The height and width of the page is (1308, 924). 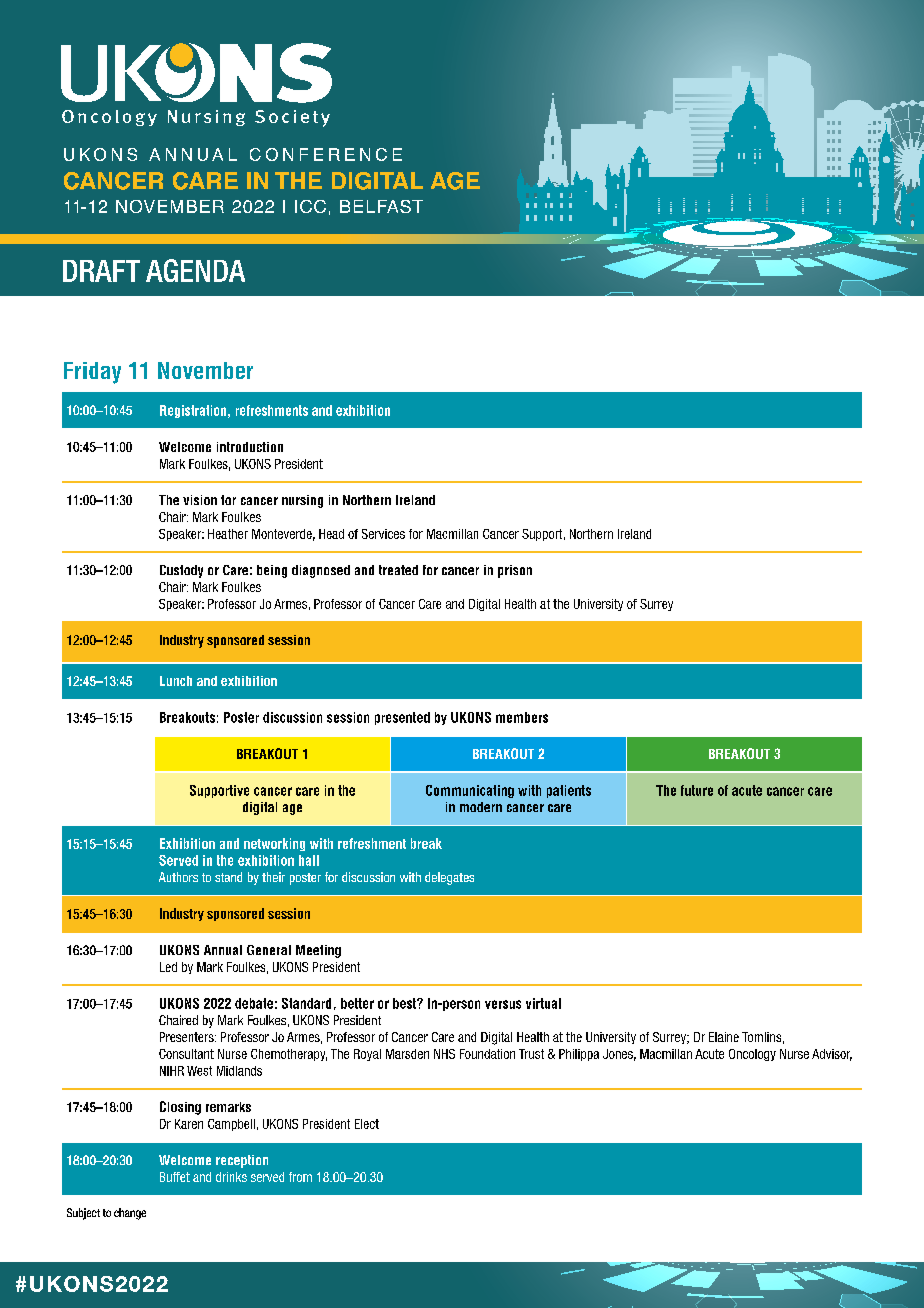 I want to click on prison, so click(x=515, y=571).
